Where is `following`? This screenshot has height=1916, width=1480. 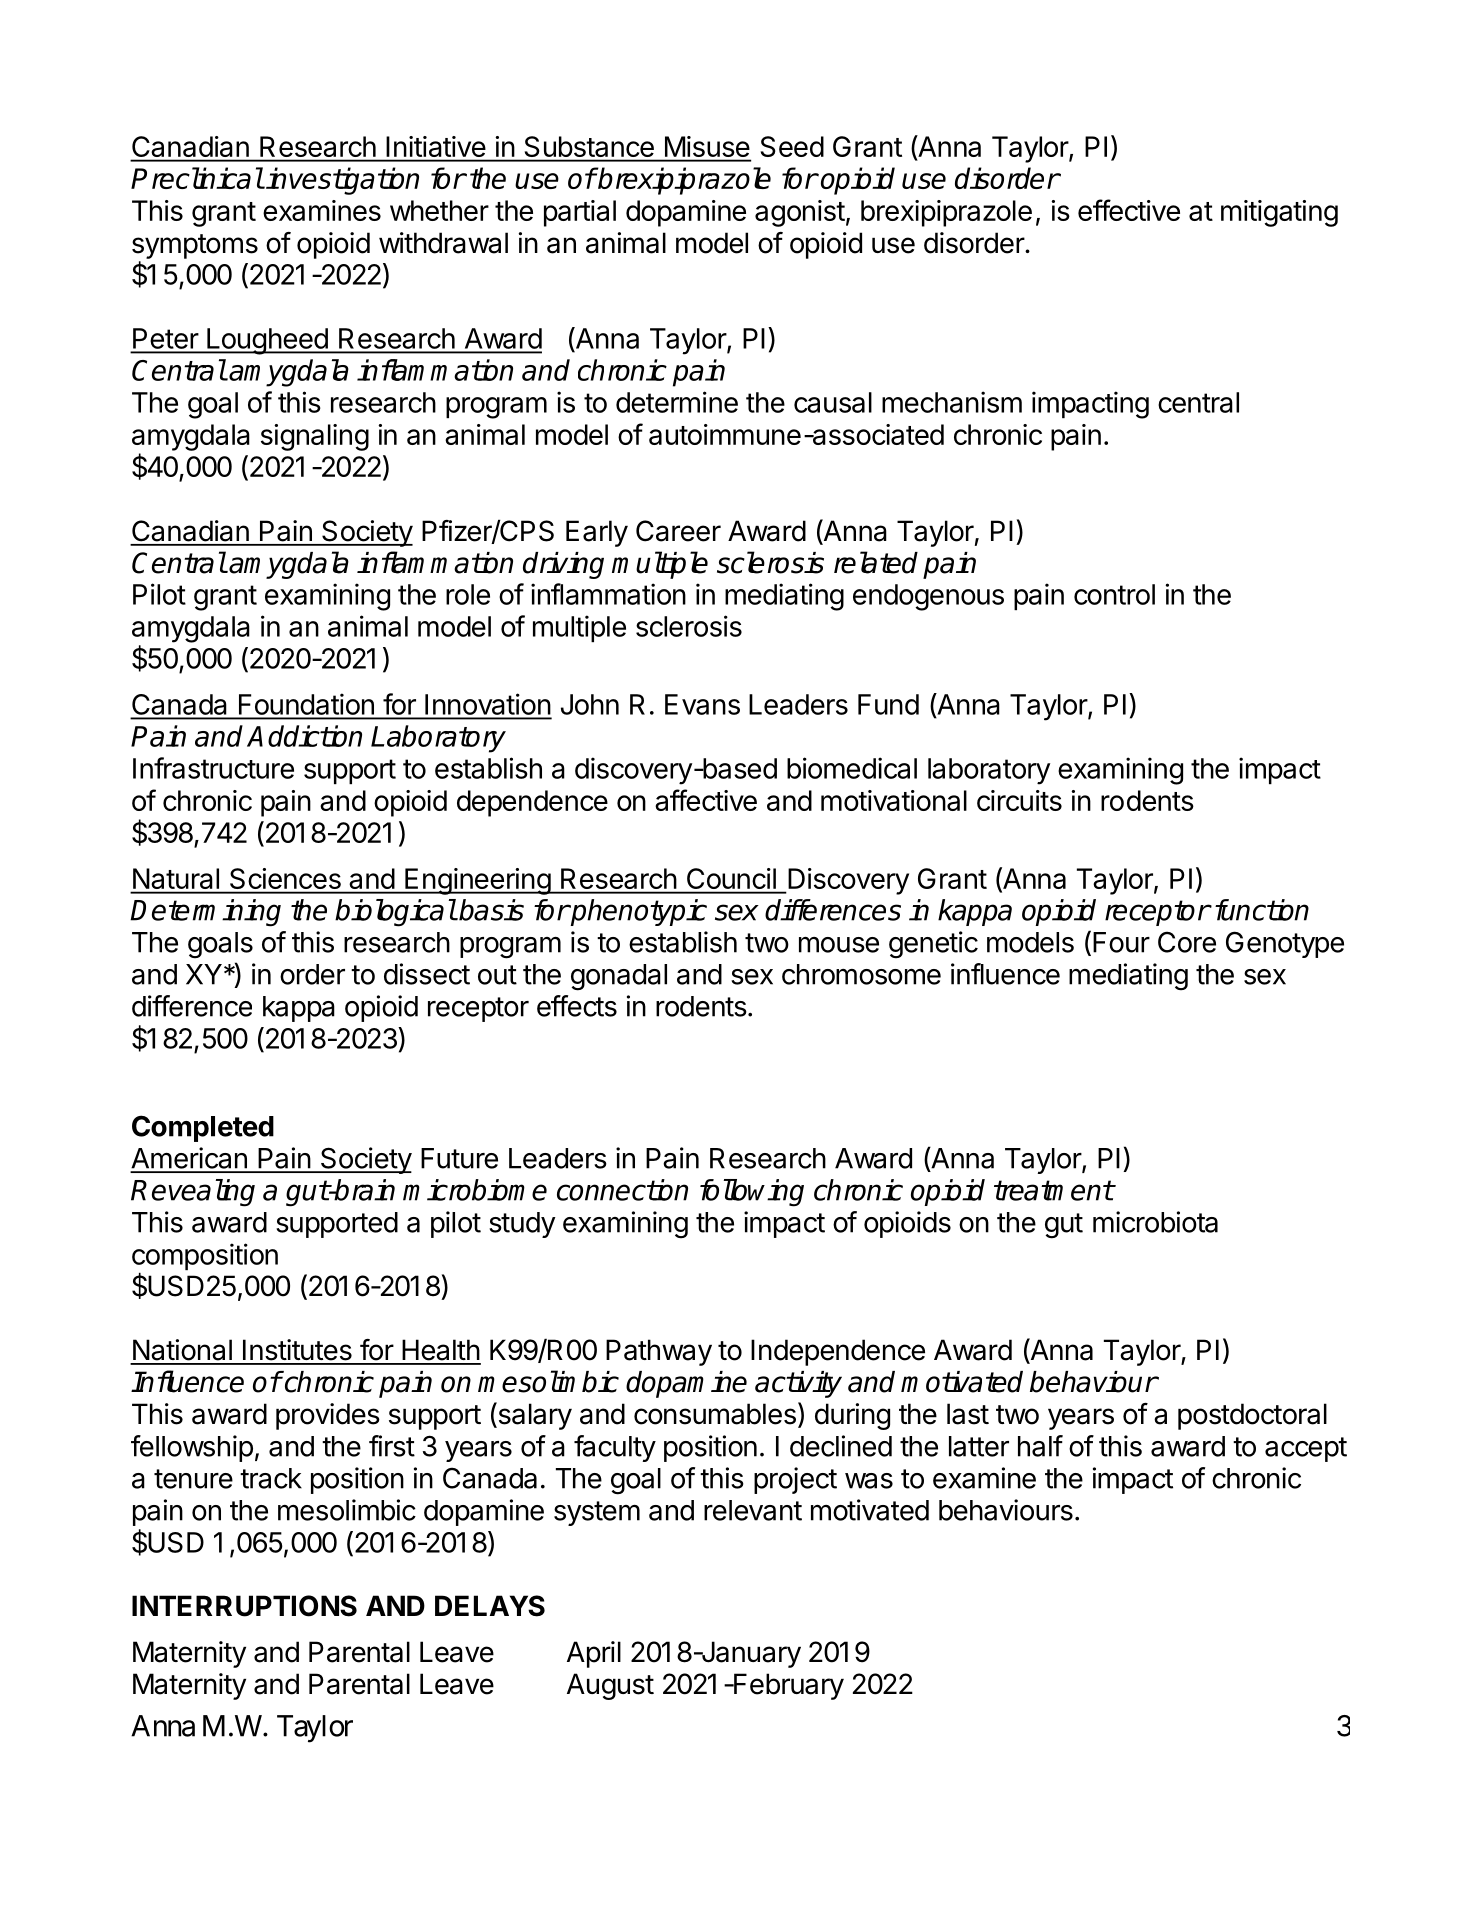
following is located at coordinates (752, 1193).
